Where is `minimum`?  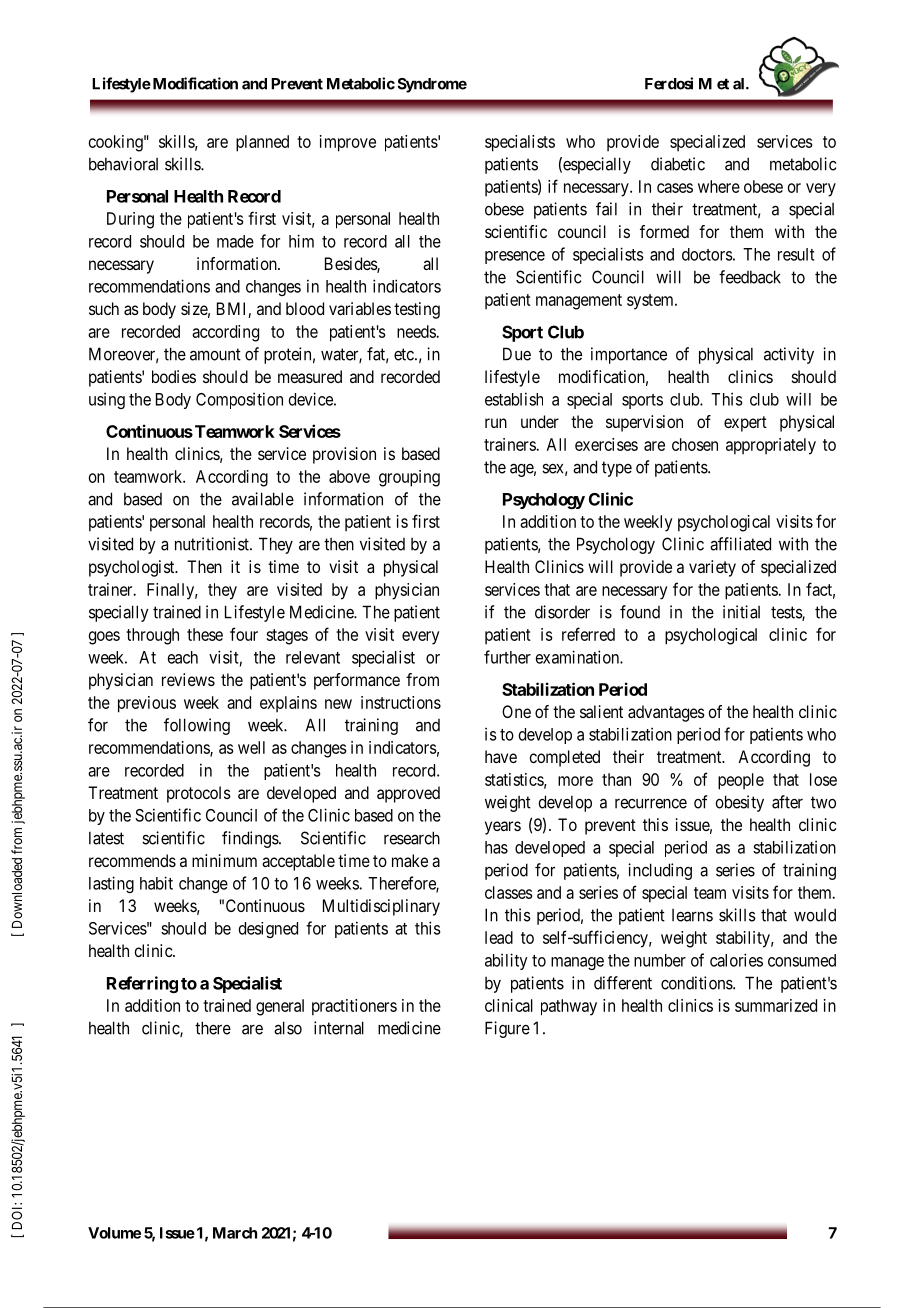 minimum is located at coordinates (224, 860).
